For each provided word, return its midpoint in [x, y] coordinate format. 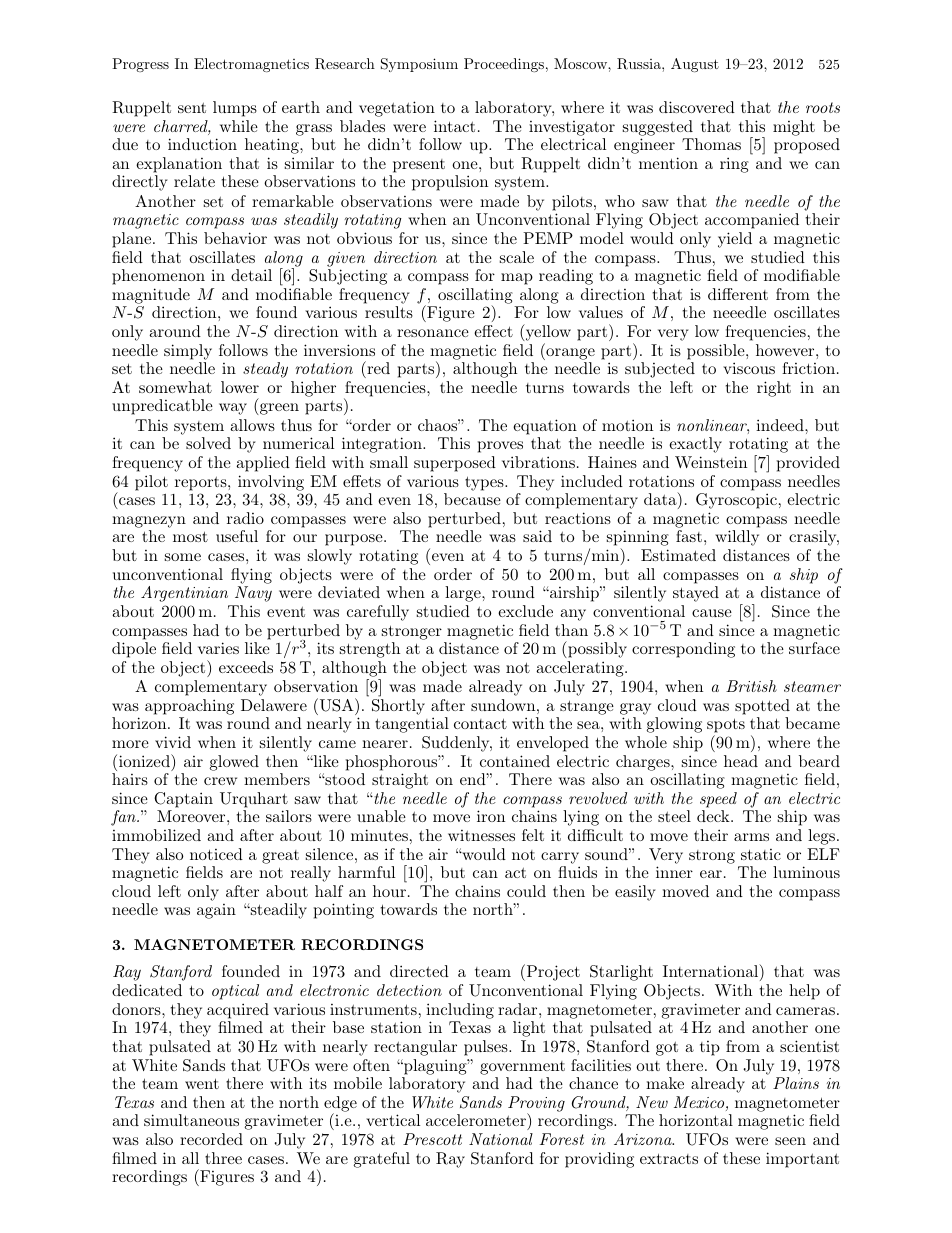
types [485, 483]
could [526, 891]
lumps [235, 109]
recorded [211, 1139]
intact [454, 126]
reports [202, 483]
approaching [189, 707]
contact [480, 723]
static [761, 854]
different [738, 294]
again [216, 911]
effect [493, 331]
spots [726, 727]
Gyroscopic [736, 501]
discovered [697, 107]
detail [251, 275]
